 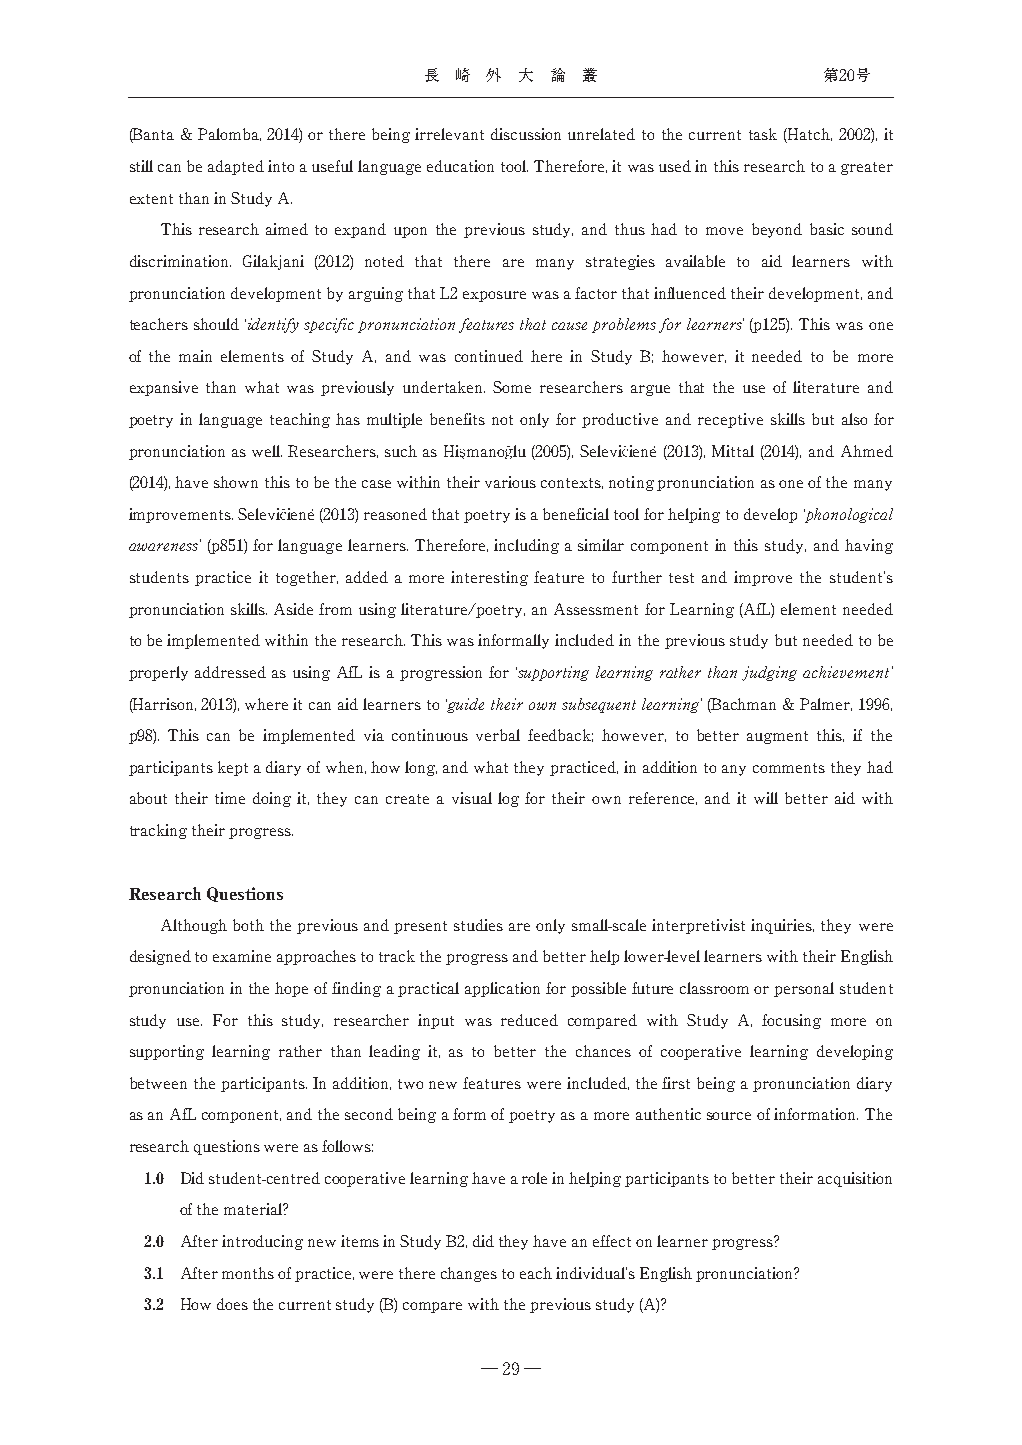 I want to click on adapted, so click(x=236, y=167).
